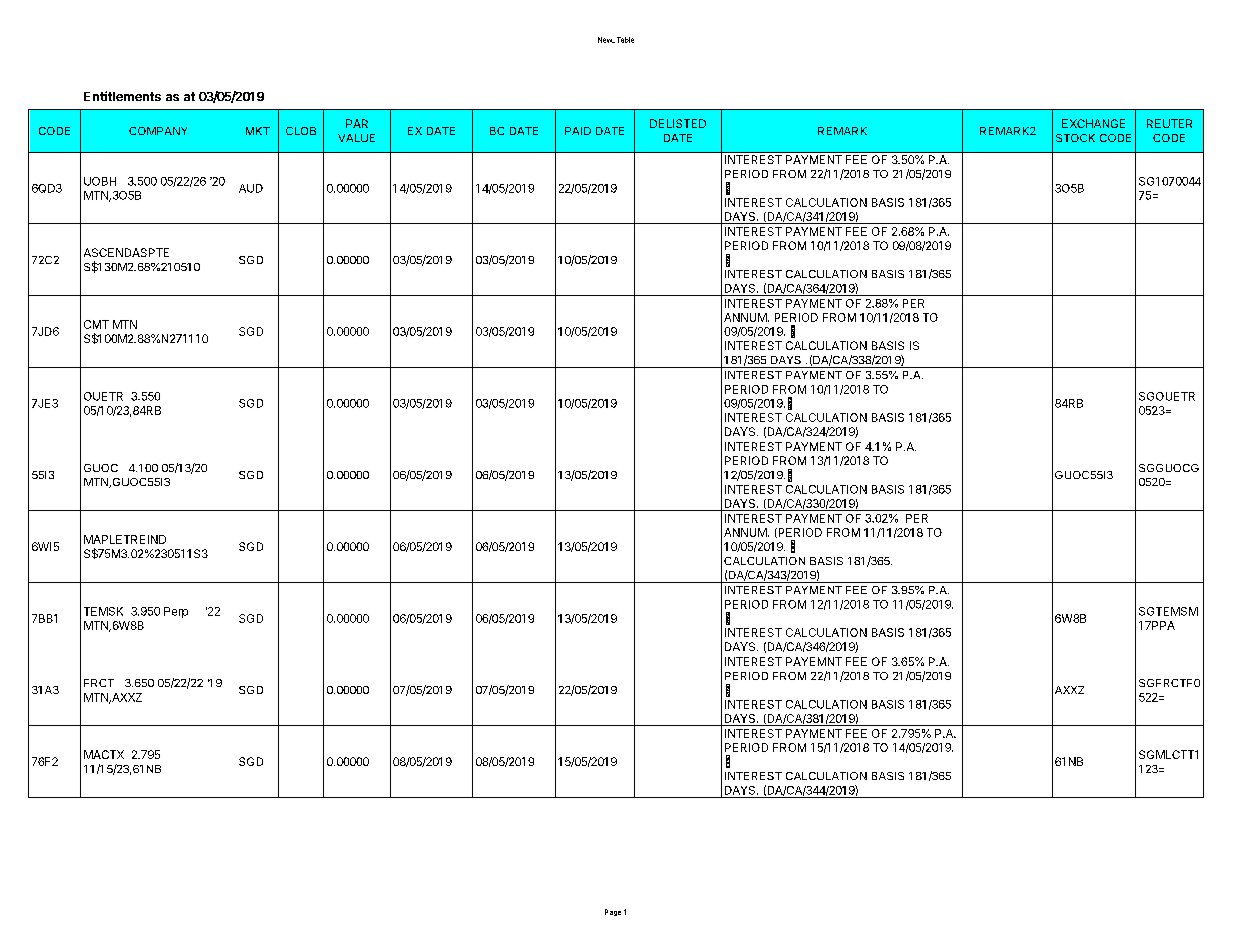 Image resolution: width=1233 pixels, height=952 pixels. What do you see at coordinates (1093, 123) in the page?
I see `EXCHANGE` at bounding box center [1093, 123].
